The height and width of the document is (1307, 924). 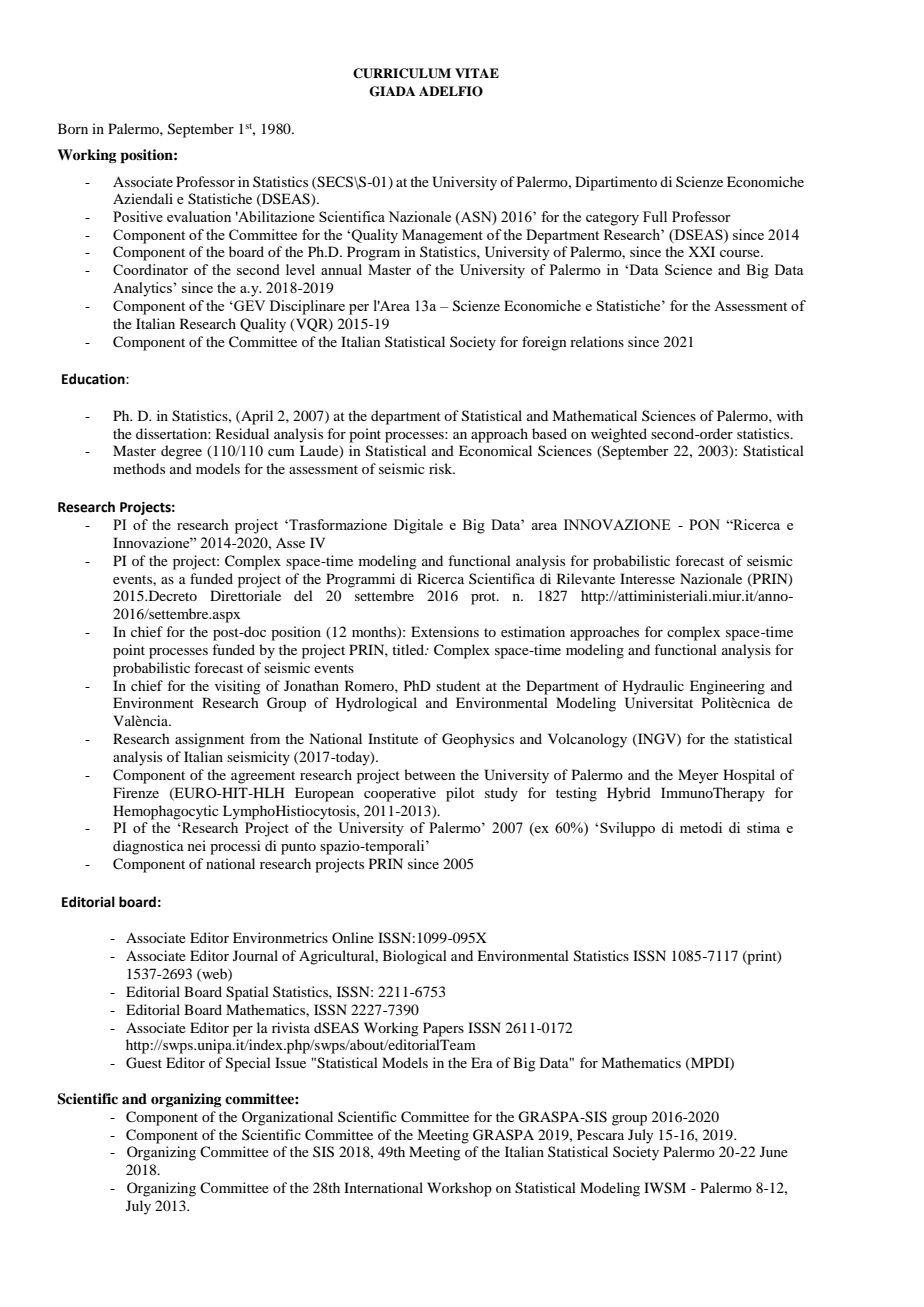 I want to click on Born, so click(x=73, y=128).
